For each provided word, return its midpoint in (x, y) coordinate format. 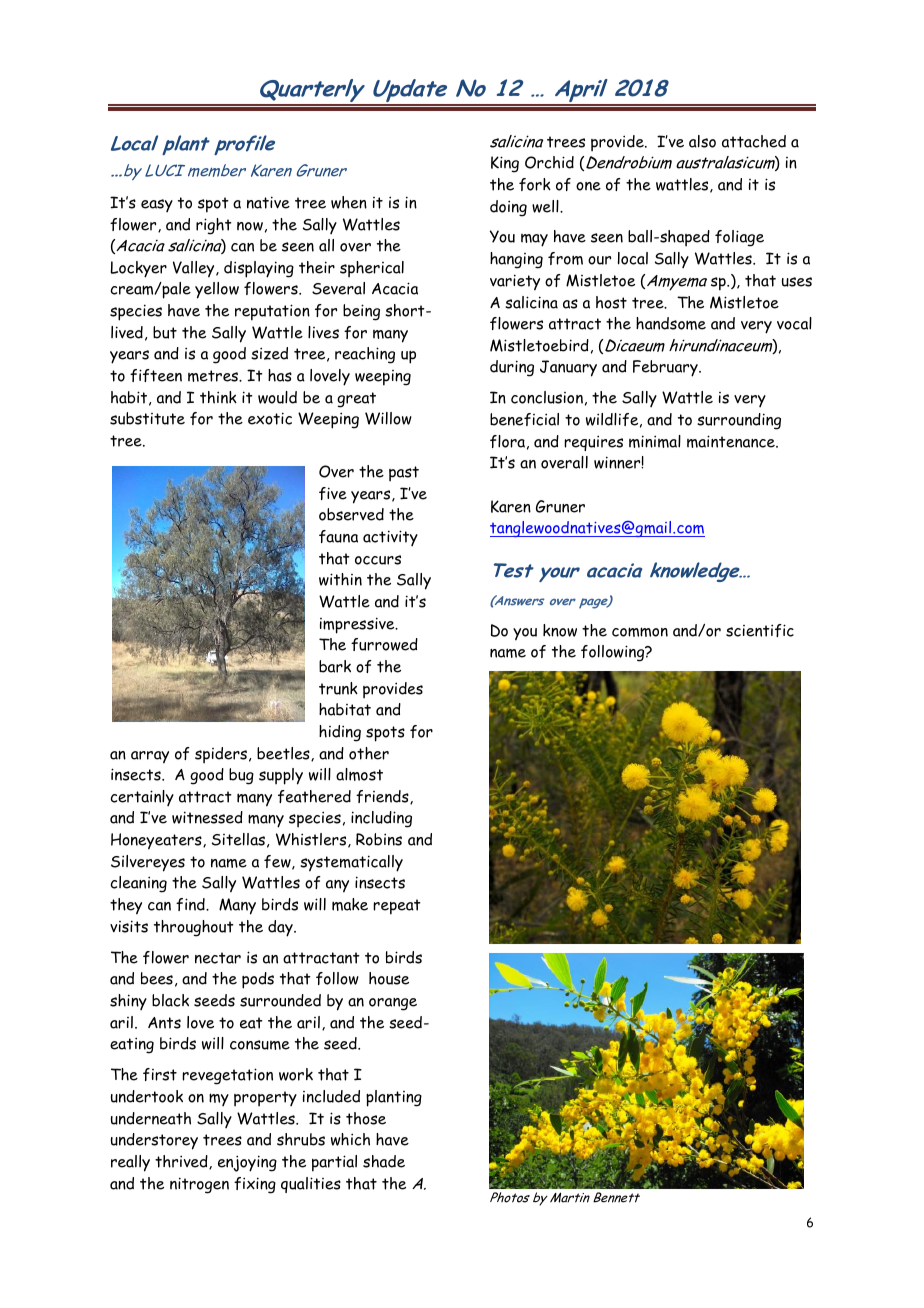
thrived (182, 1162)
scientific (760, 630)
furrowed (384, 644)
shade (384, 1161)
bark (335, 666)
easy (157, 205)
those (366, 1118)
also (702, 141)
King (505, 164)
